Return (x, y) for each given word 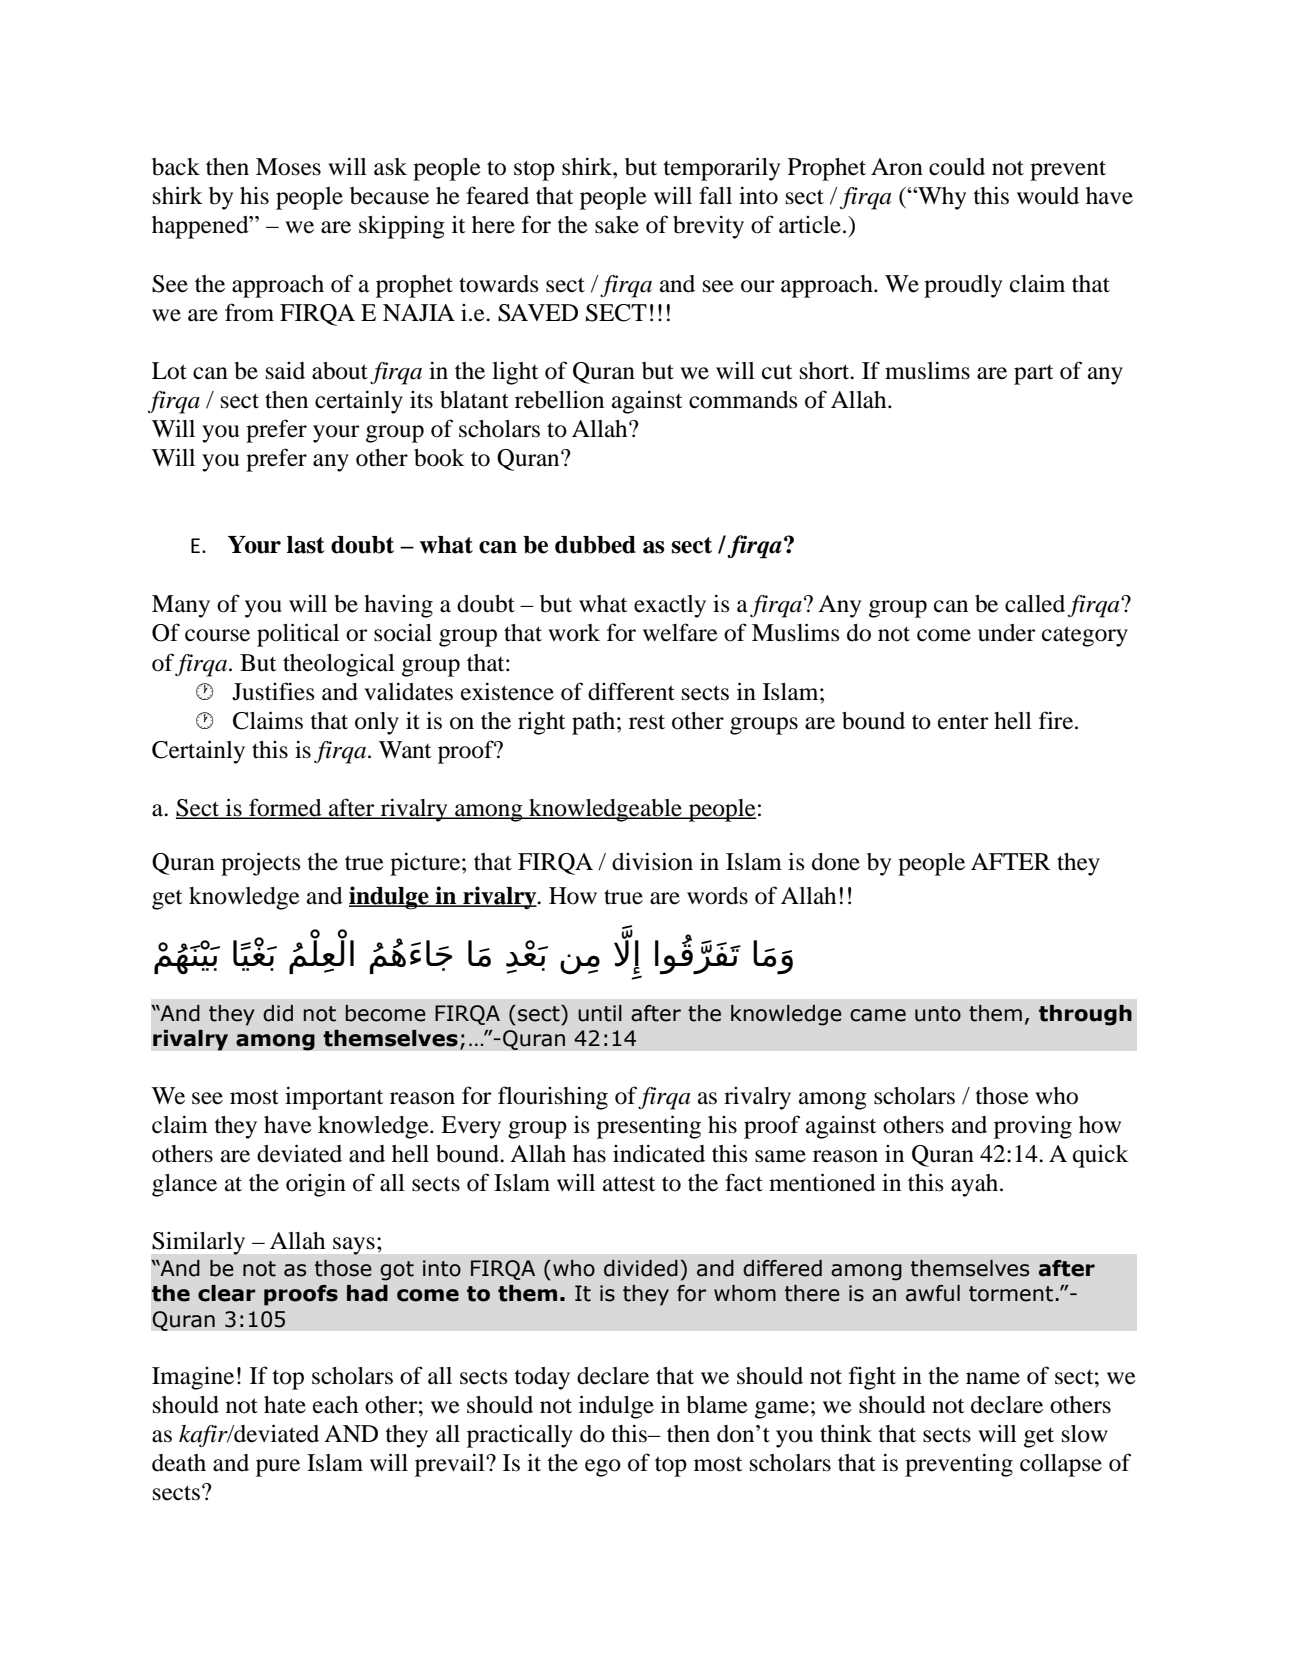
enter (963, 722)
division (652, 861)
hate (285, 1405)
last (306, 545)
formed (285, 808)
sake (617, 225)
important (334, 1098)
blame (717, 1405)
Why (941, 198)
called (1035, 604)
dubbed (595, 545)
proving (1033, 1127)
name (993, 1378)
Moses (288, 167)
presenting (649, 1127)
